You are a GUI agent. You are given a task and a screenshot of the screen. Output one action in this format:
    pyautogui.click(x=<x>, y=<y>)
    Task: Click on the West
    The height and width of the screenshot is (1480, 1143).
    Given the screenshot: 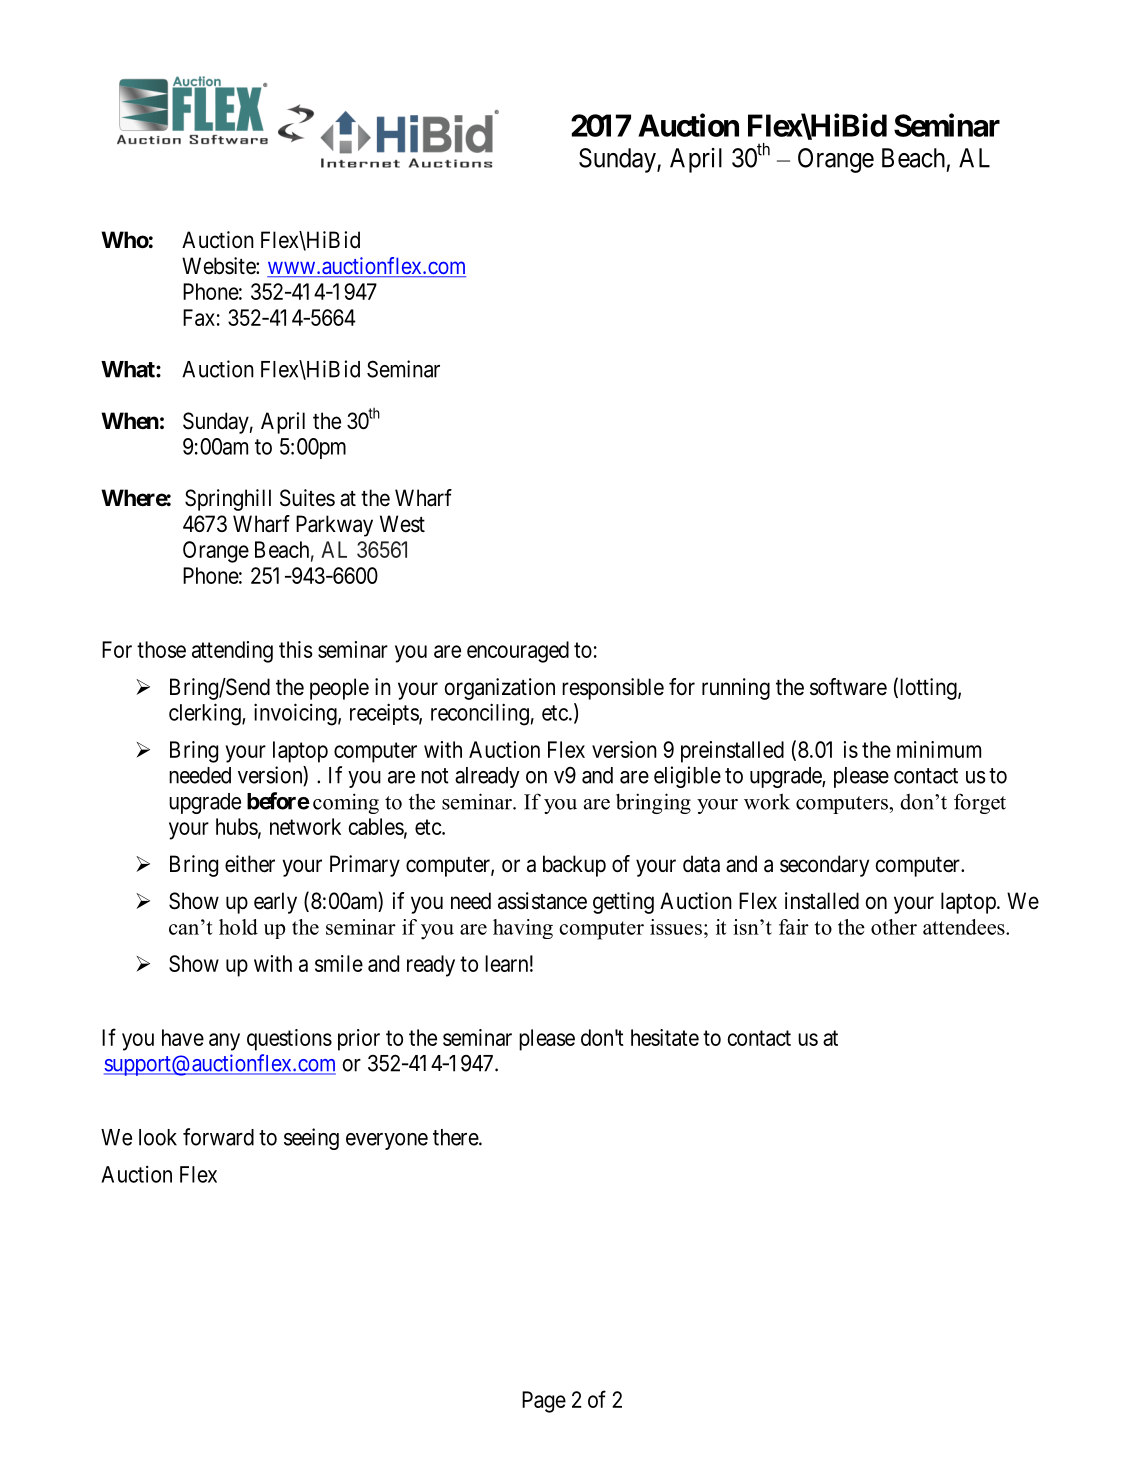 What is the action you would take?
    pyautogui.click(x=402, y=524)
